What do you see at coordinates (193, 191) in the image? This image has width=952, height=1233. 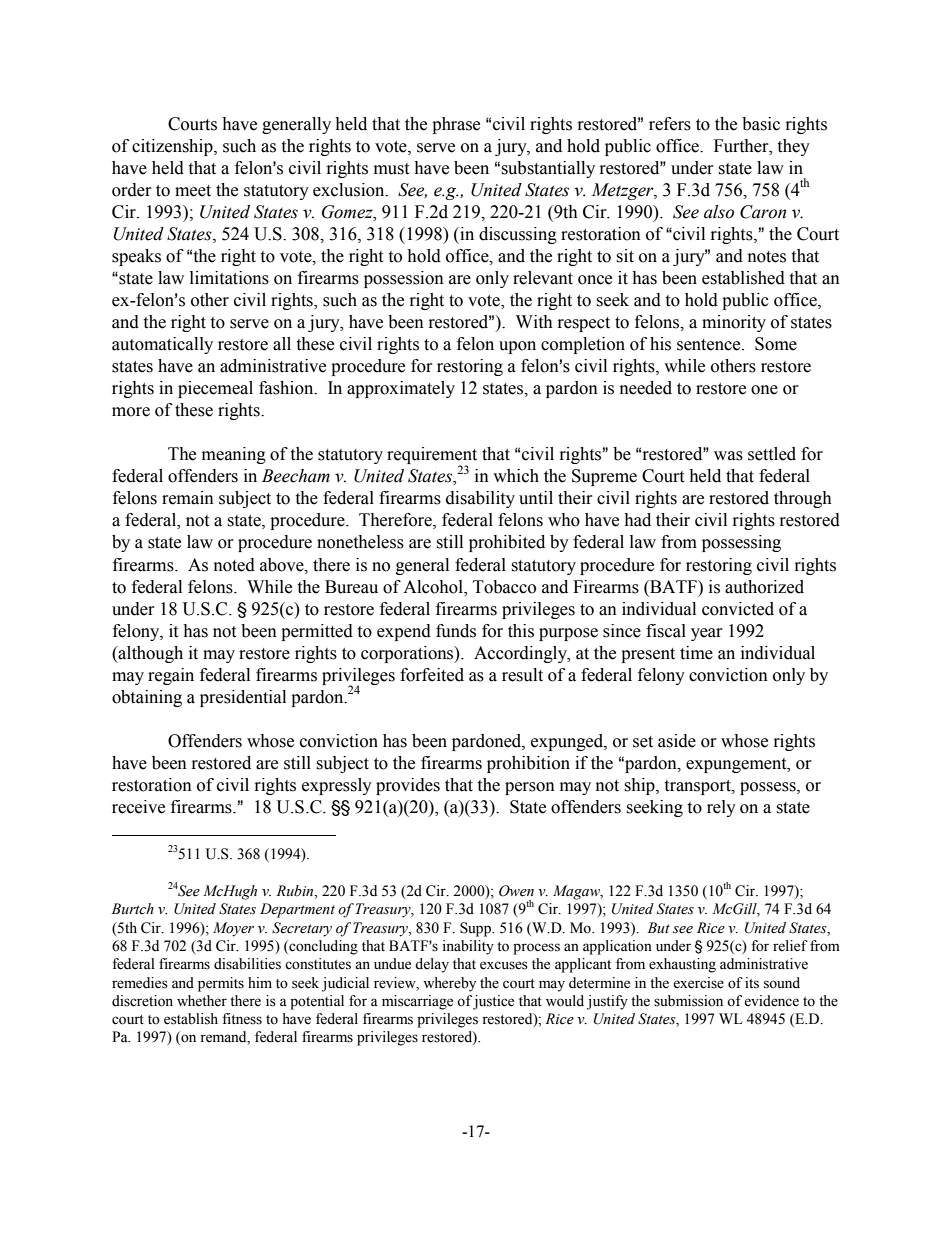 I see `meet` at bounding box center [193, 191].
